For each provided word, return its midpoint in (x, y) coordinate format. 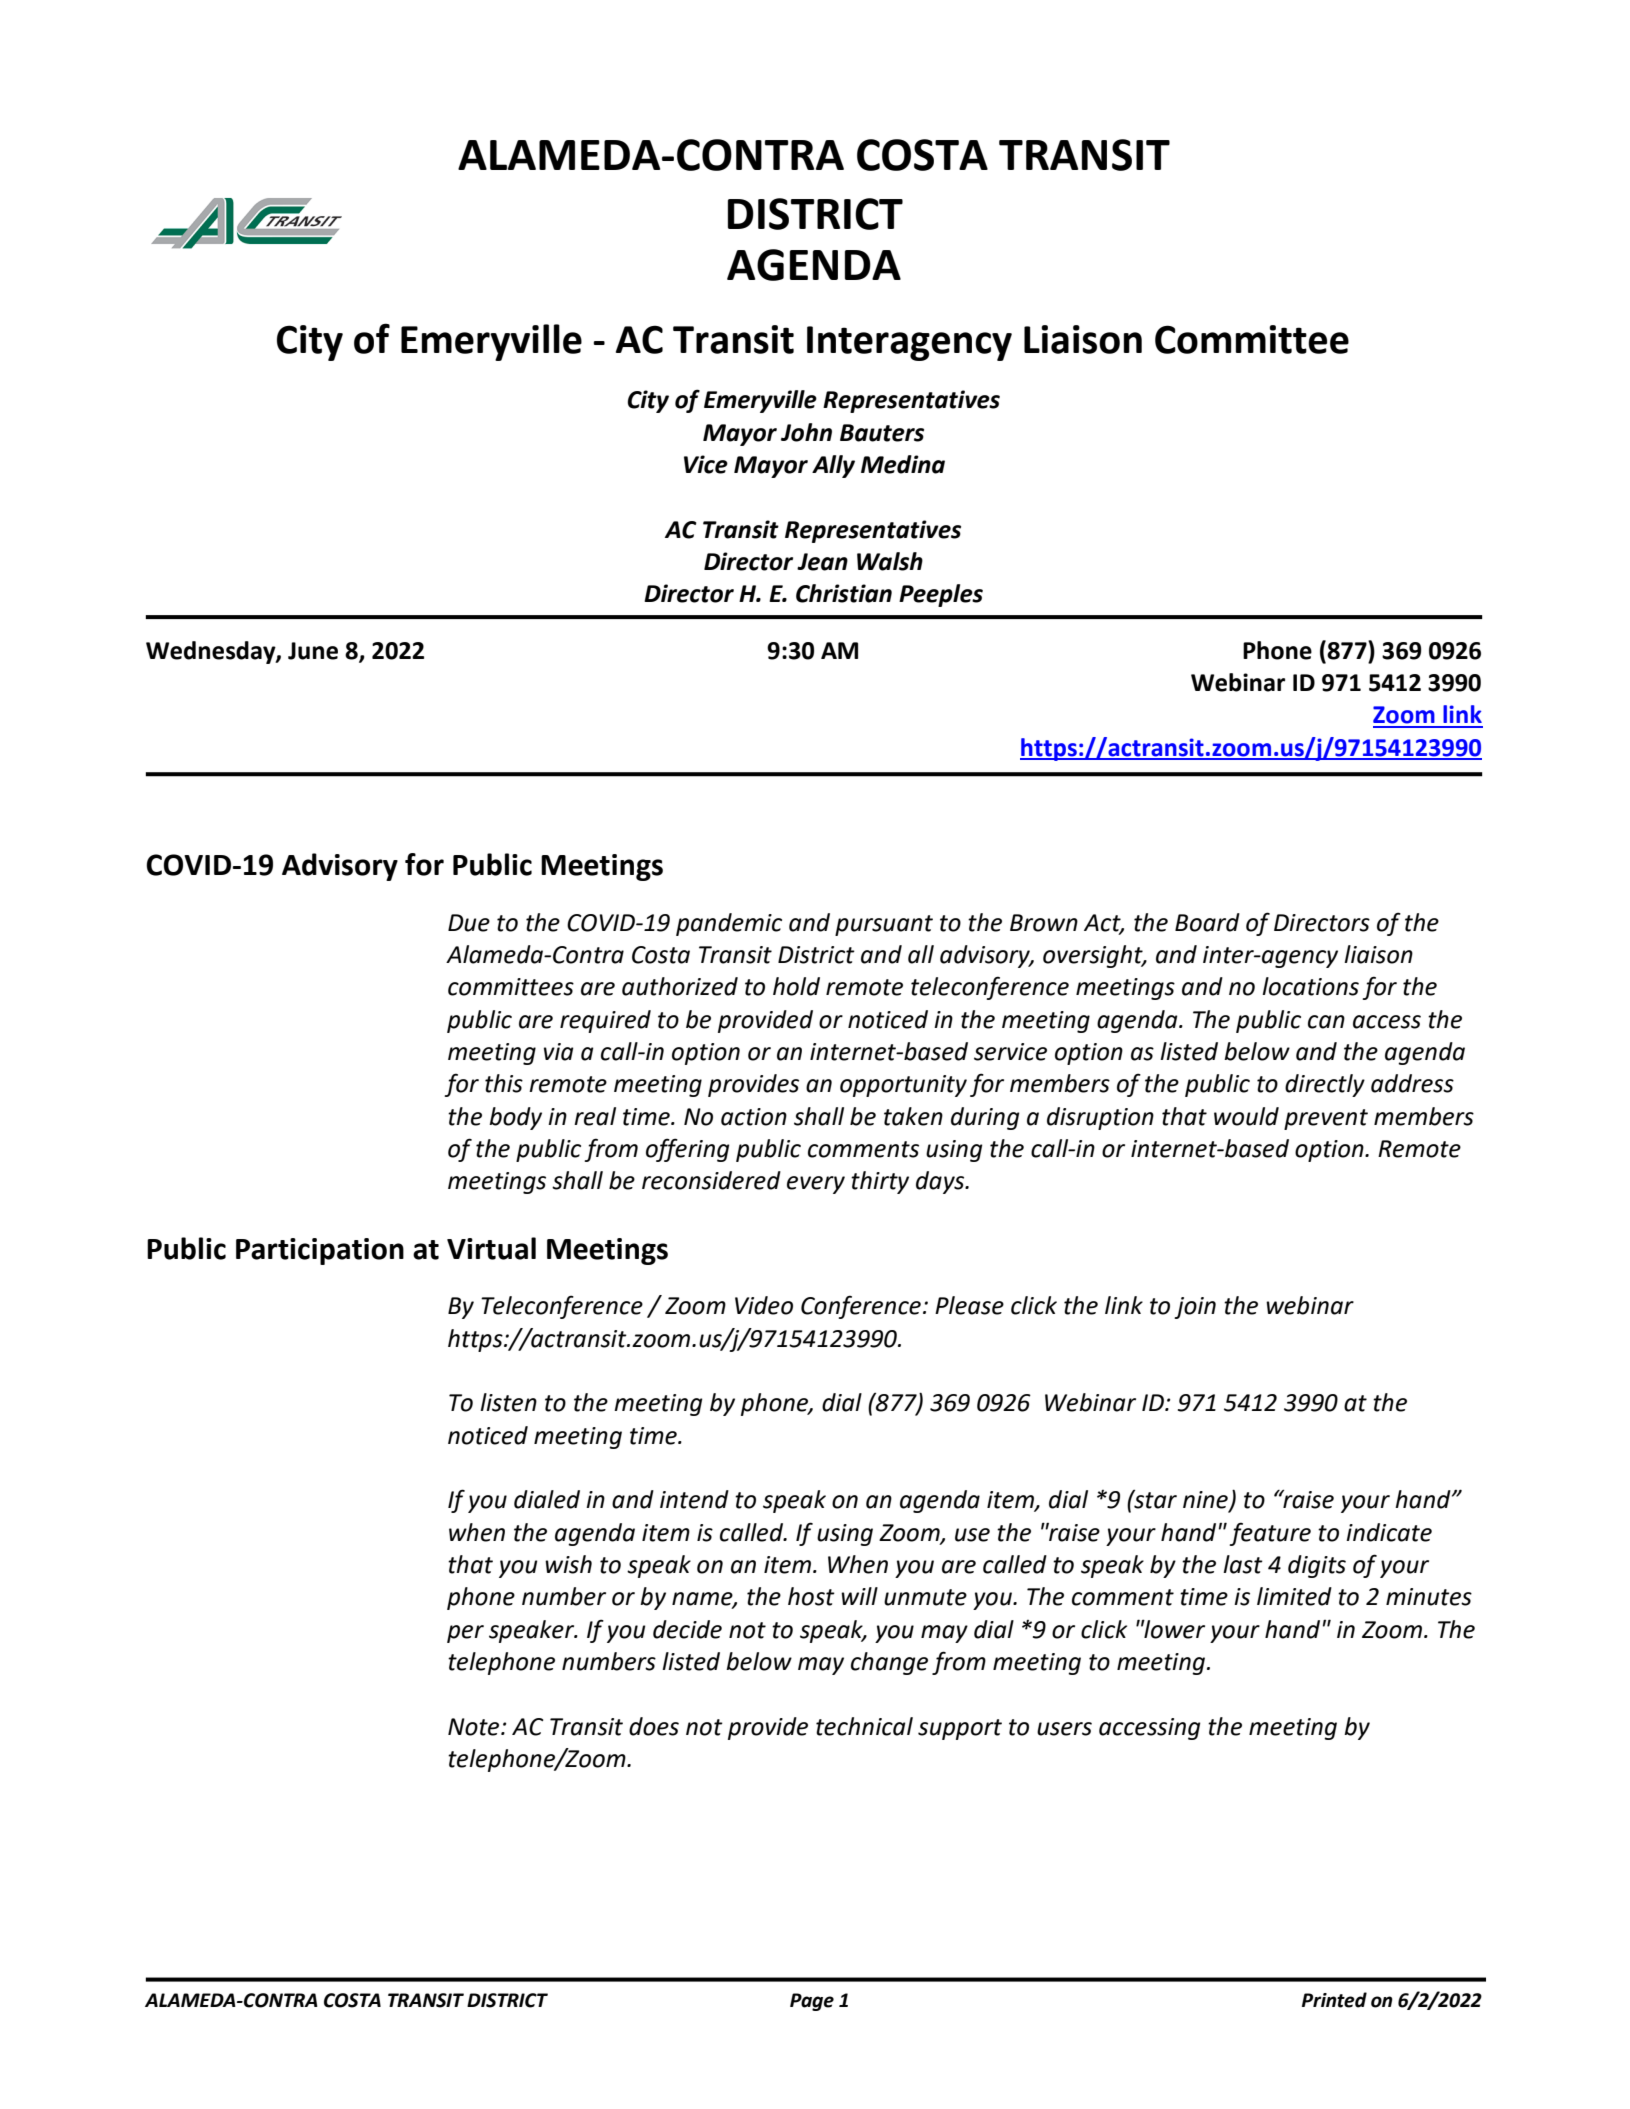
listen (508, 1402)
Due (469, 923)
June (313, 651)
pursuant (884, 925)
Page (812, 2002)
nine (1206, 1501)
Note (475, 1727)
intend (694, 1499)
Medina (903, 464)
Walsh (890, 561)
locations (1310, 986)
